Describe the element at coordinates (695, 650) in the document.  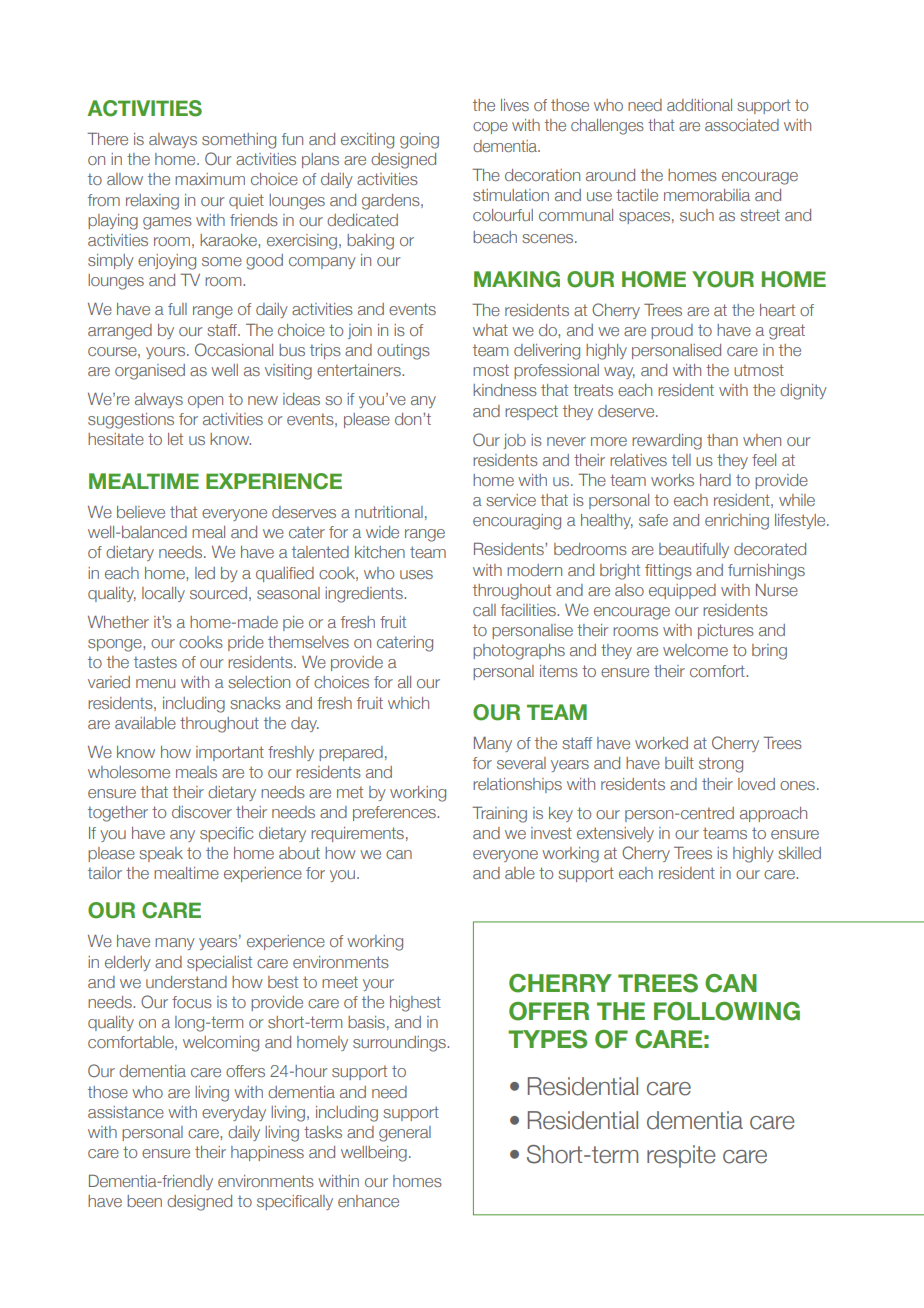
I see `welcome` at that location.
